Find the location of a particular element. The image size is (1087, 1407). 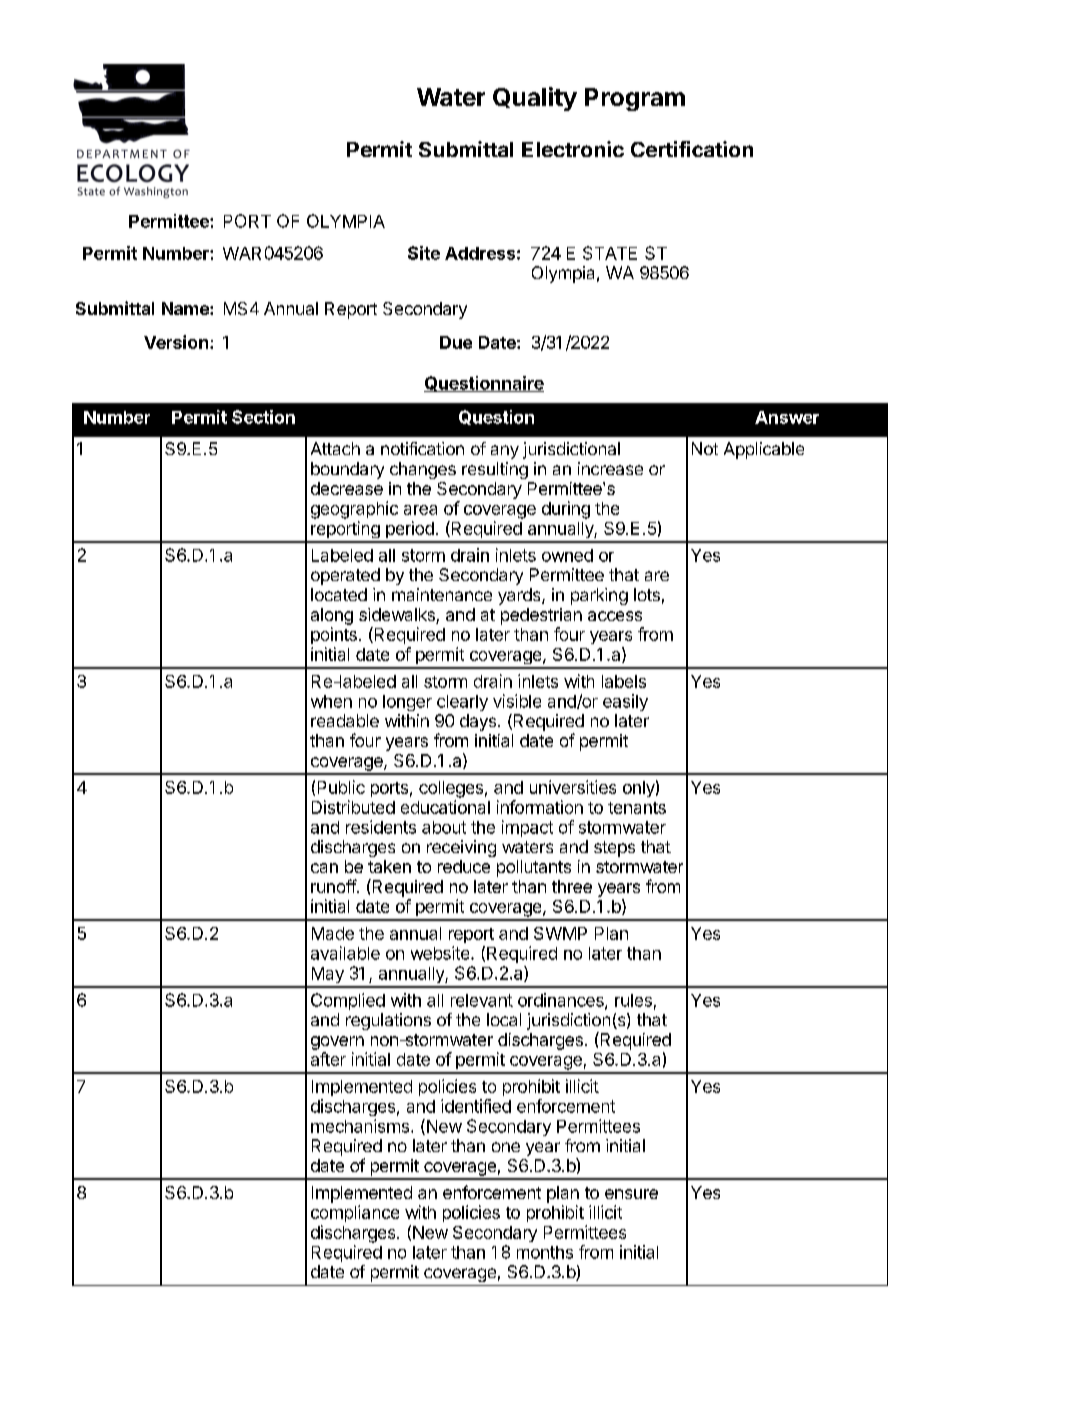

clearly is located at coordinates (462, 703).
